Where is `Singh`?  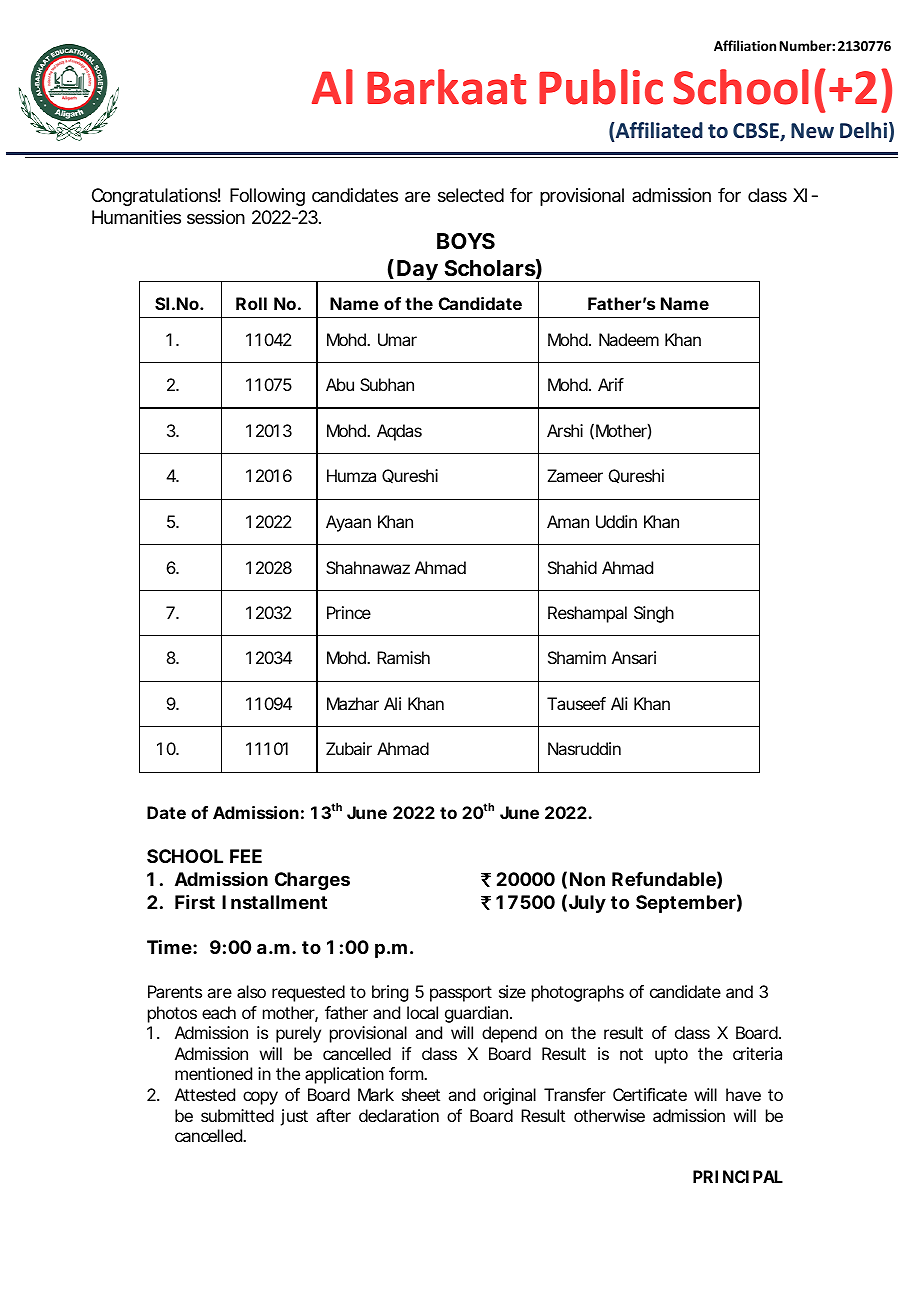 Singh is located at coordinates (654, 614).
